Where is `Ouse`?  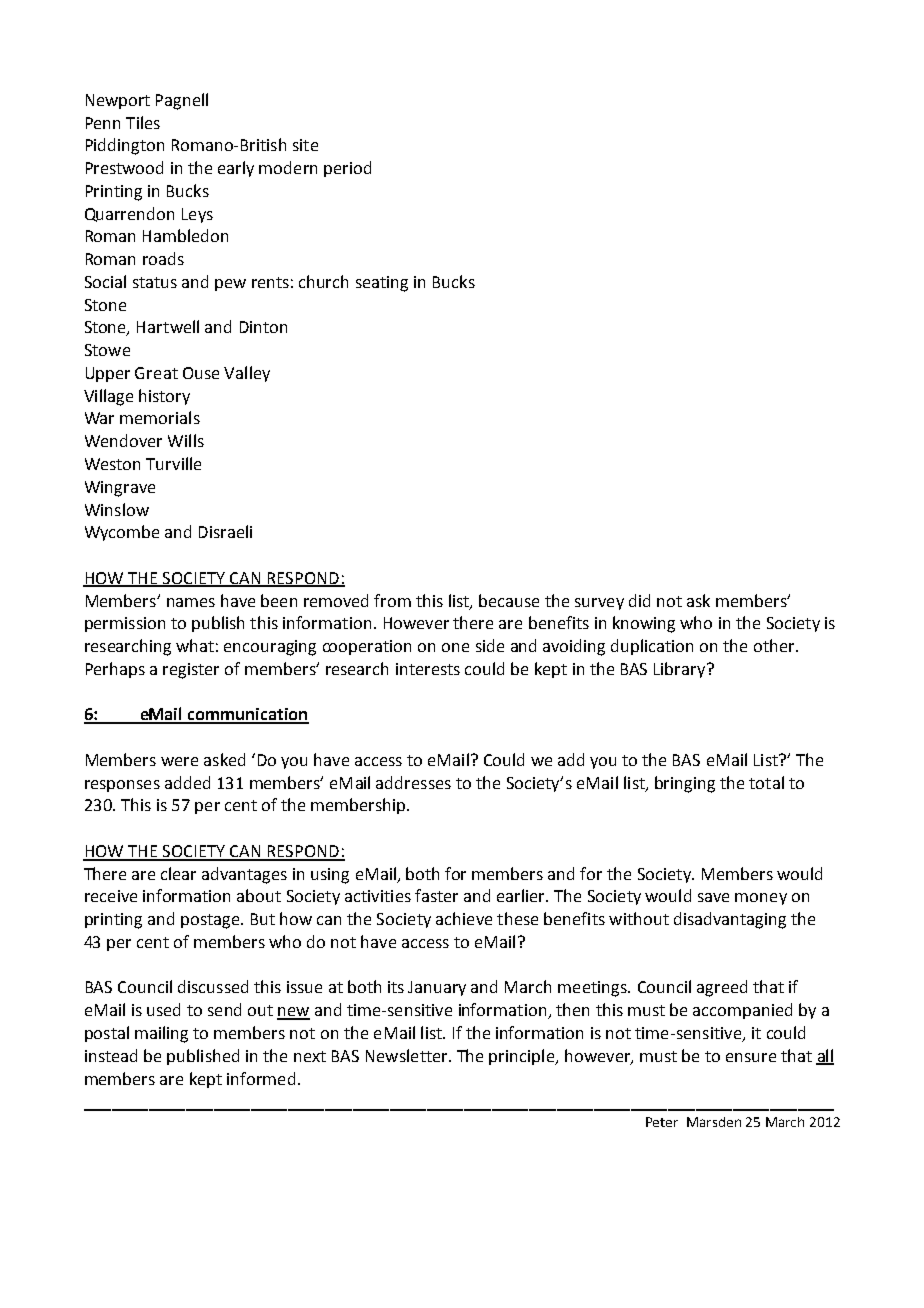
Ouse is located at coordinates (201, 373).
